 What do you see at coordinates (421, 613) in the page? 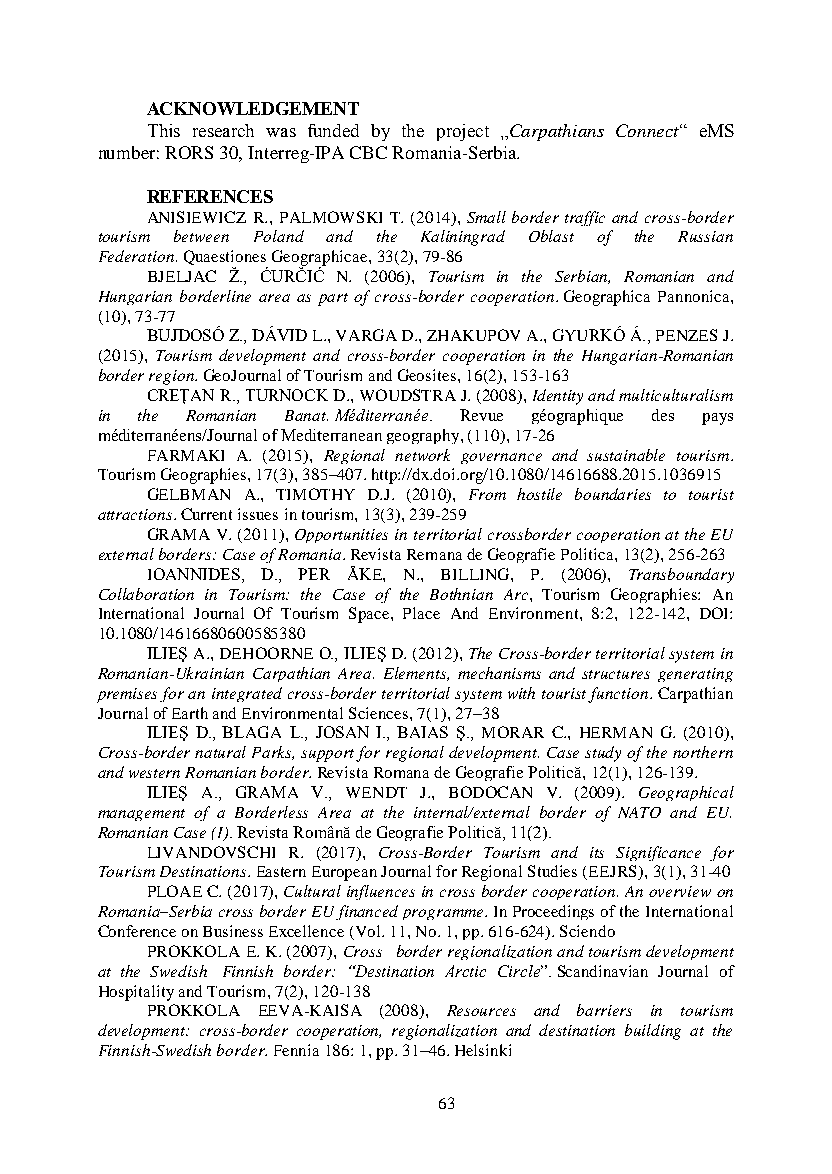
I see `Place` at bounding box center [421, 613].
